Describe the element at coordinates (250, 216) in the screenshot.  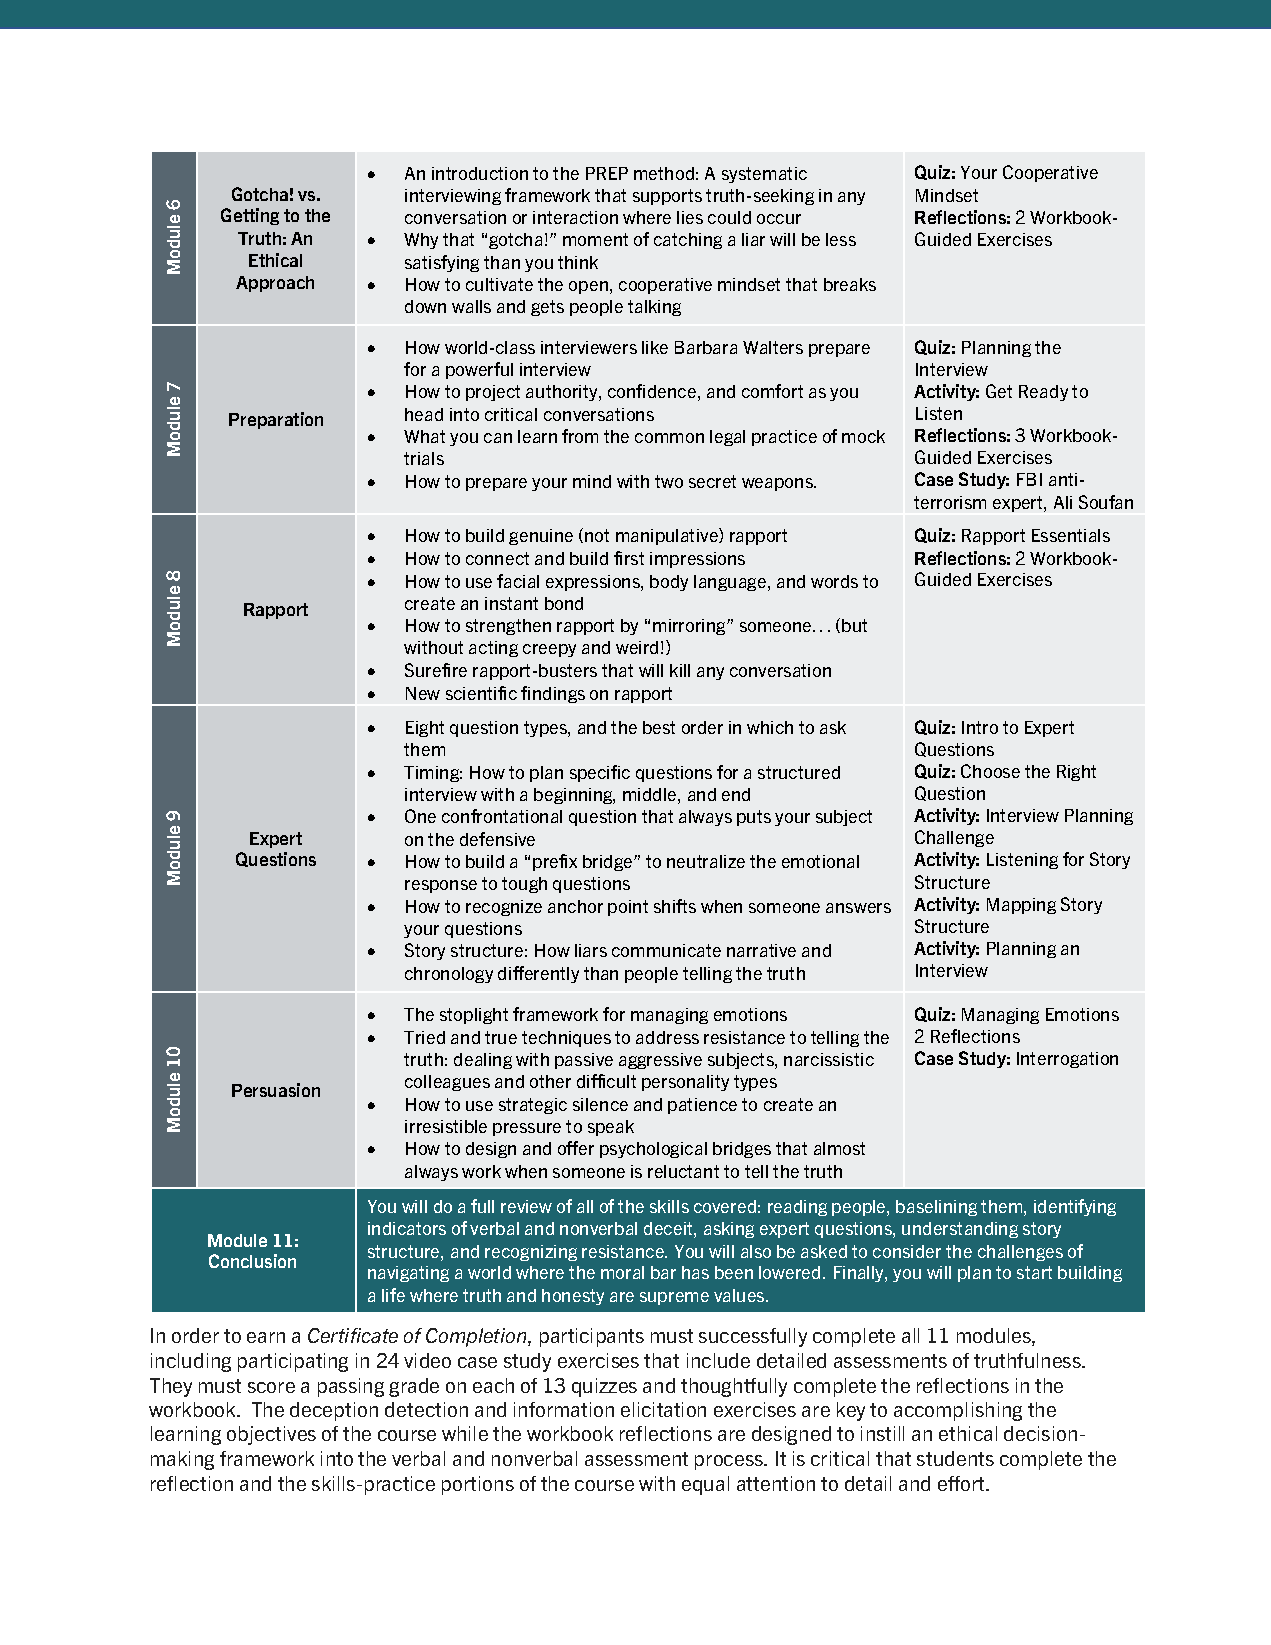
I see `Getting` at that location.
